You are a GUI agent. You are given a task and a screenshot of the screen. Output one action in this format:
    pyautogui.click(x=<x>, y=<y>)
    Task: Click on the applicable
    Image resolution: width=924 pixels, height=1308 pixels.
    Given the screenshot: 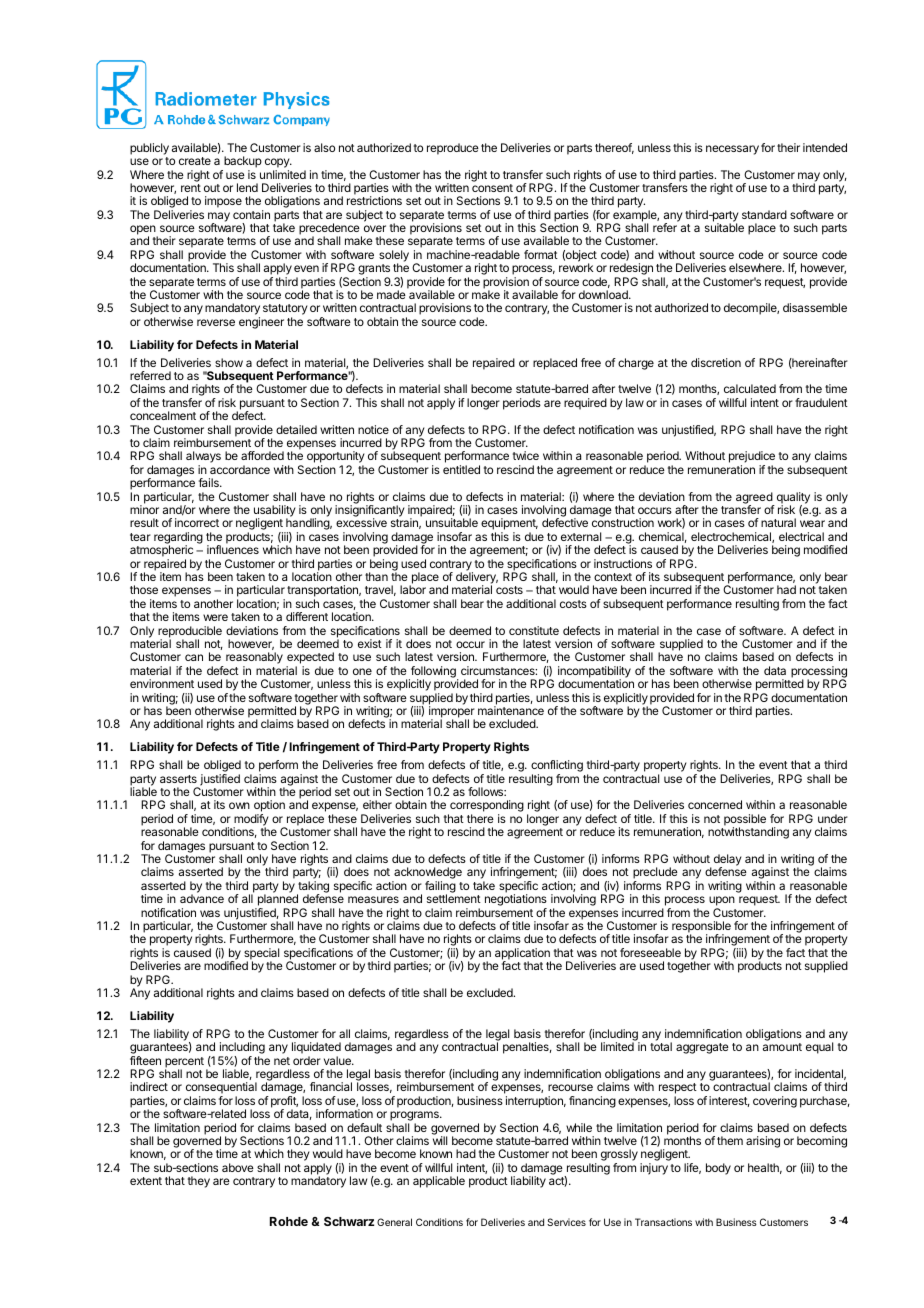 What is the action you would take?
    pyautogui.click(x=439, y=1182)
